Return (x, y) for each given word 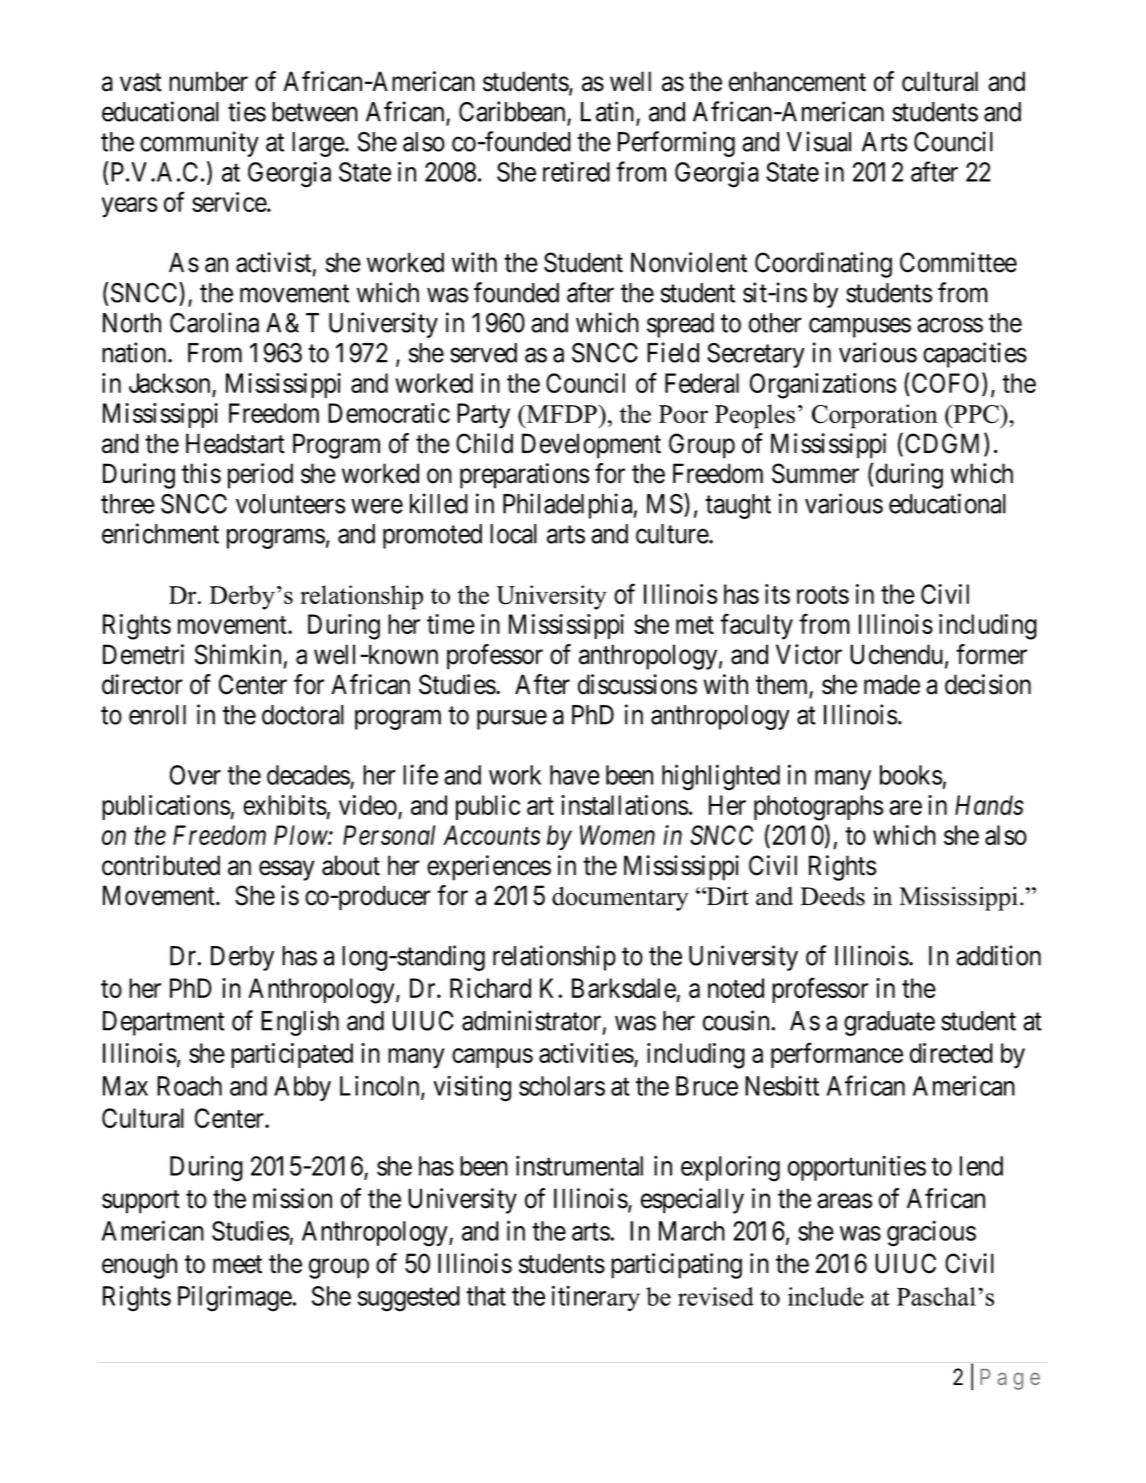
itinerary (596, 1298)
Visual (819, 141)
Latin (609, 112)
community (199, 144)
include (826, 1296)
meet (237, 1264)
